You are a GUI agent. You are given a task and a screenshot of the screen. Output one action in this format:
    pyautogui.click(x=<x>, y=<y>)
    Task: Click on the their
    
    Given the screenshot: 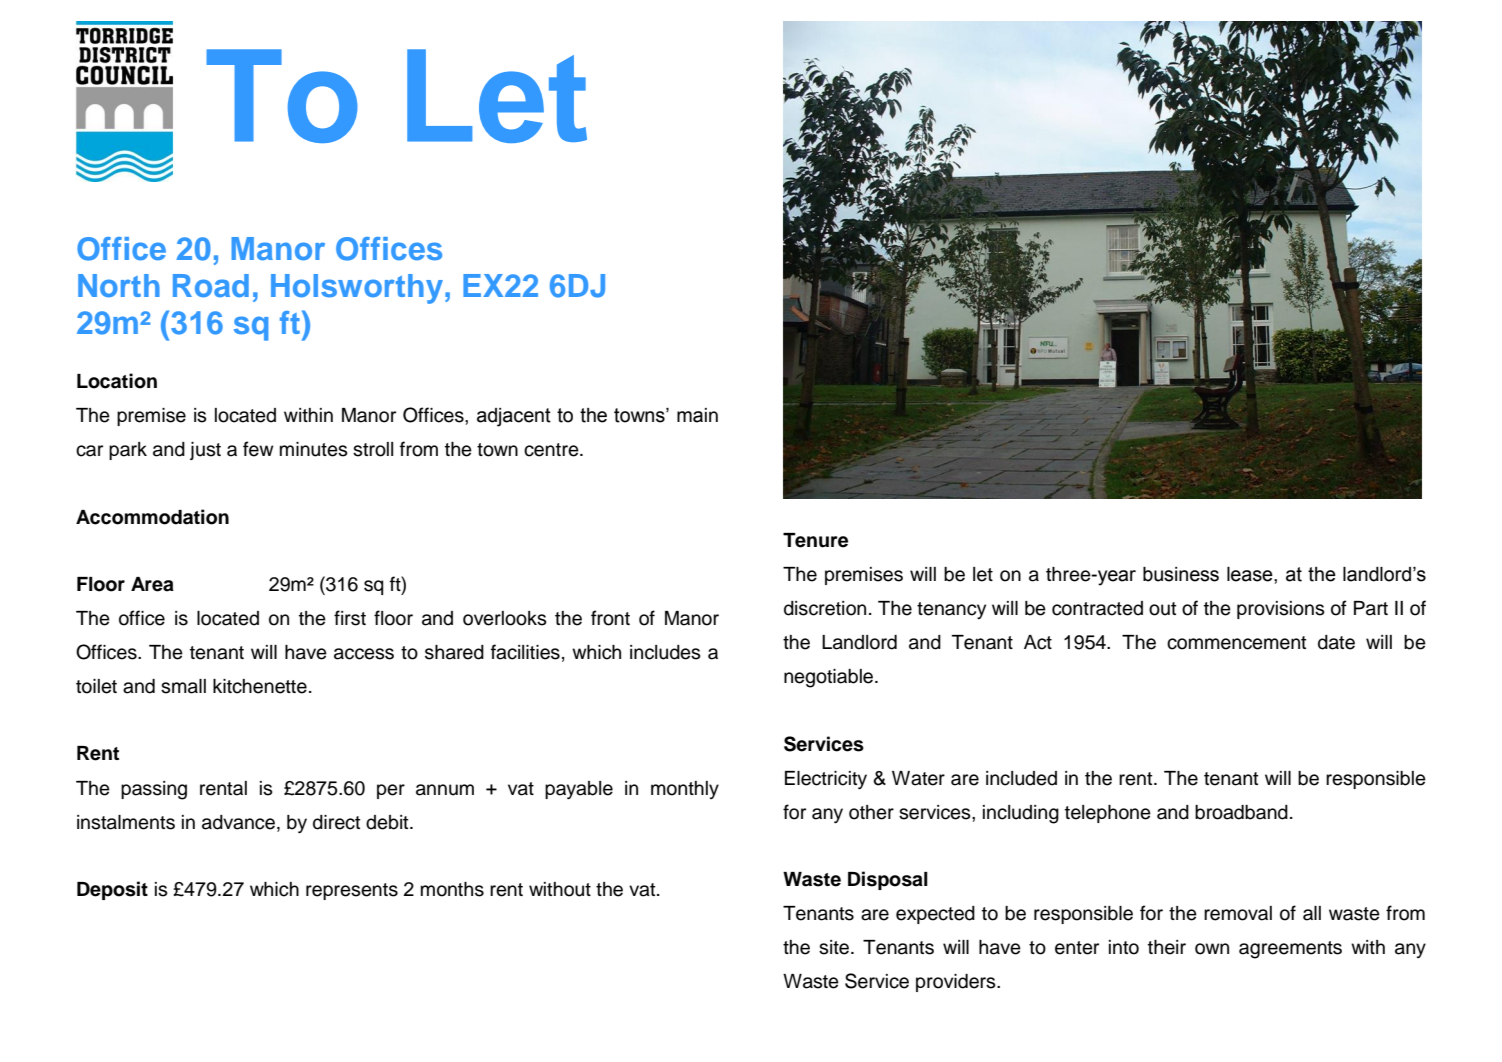 What is the action you would take?
    pyautogui.click(x=1167, y=947)
